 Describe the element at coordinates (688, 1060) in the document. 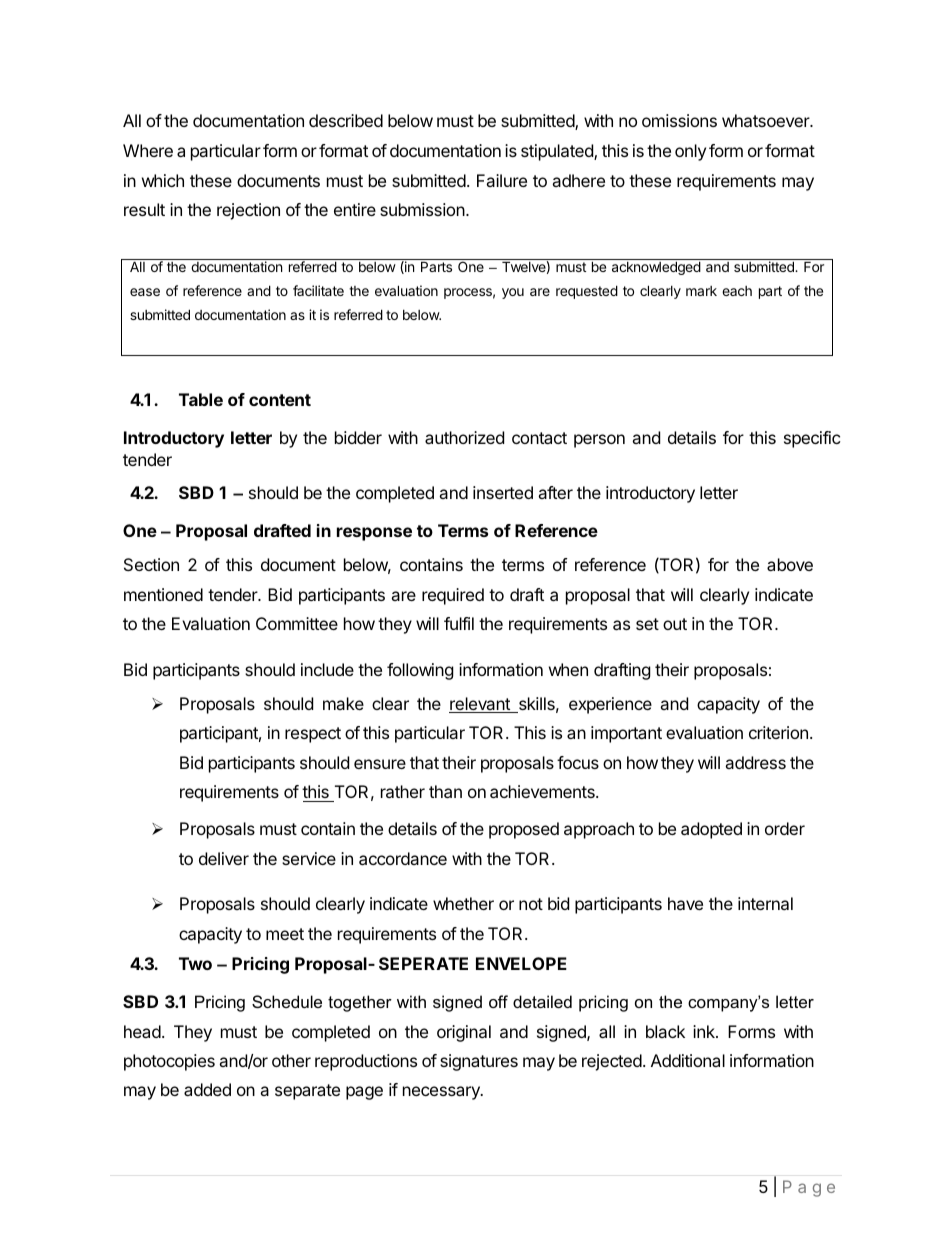

I see `Additional` at that location.
